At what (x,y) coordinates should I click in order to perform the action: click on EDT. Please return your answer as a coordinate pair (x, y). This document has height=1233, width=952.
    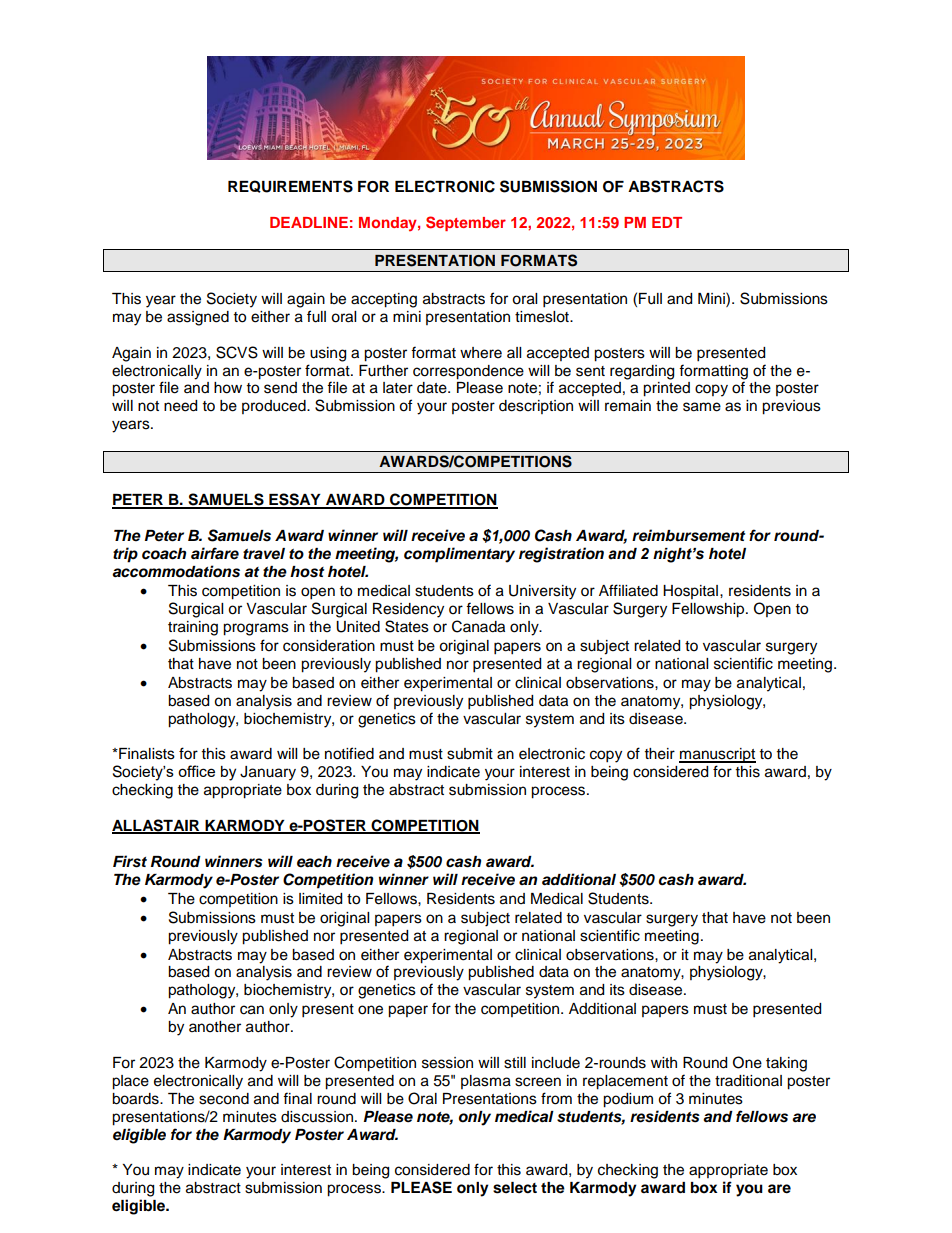
    Looking at the image, I should click on (667, 222).
